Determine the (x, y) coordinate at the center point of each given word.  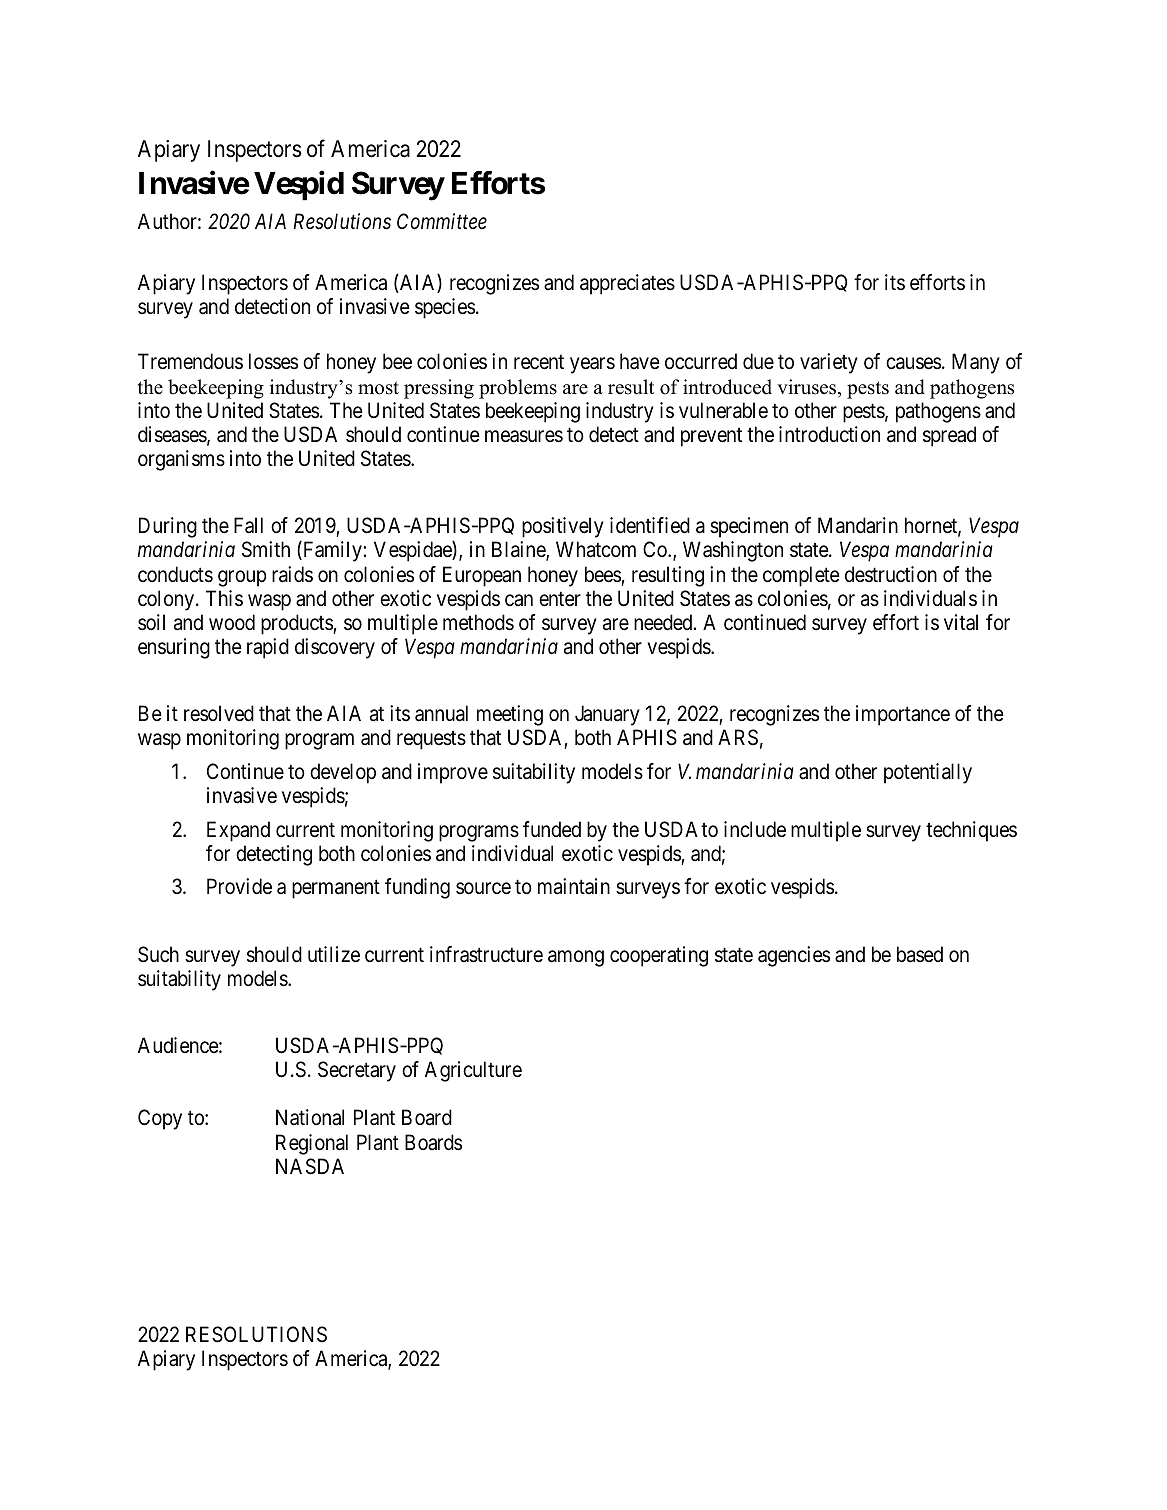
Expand (238, 831)
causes (913, 364)
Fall (248, 525)
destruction (891, 574)
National (310, 1117)
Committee (442, 221)
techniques (971, 831)
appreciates (627, 284)
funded (552, 829)
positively (563, 527)
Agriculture (473, 1071)
